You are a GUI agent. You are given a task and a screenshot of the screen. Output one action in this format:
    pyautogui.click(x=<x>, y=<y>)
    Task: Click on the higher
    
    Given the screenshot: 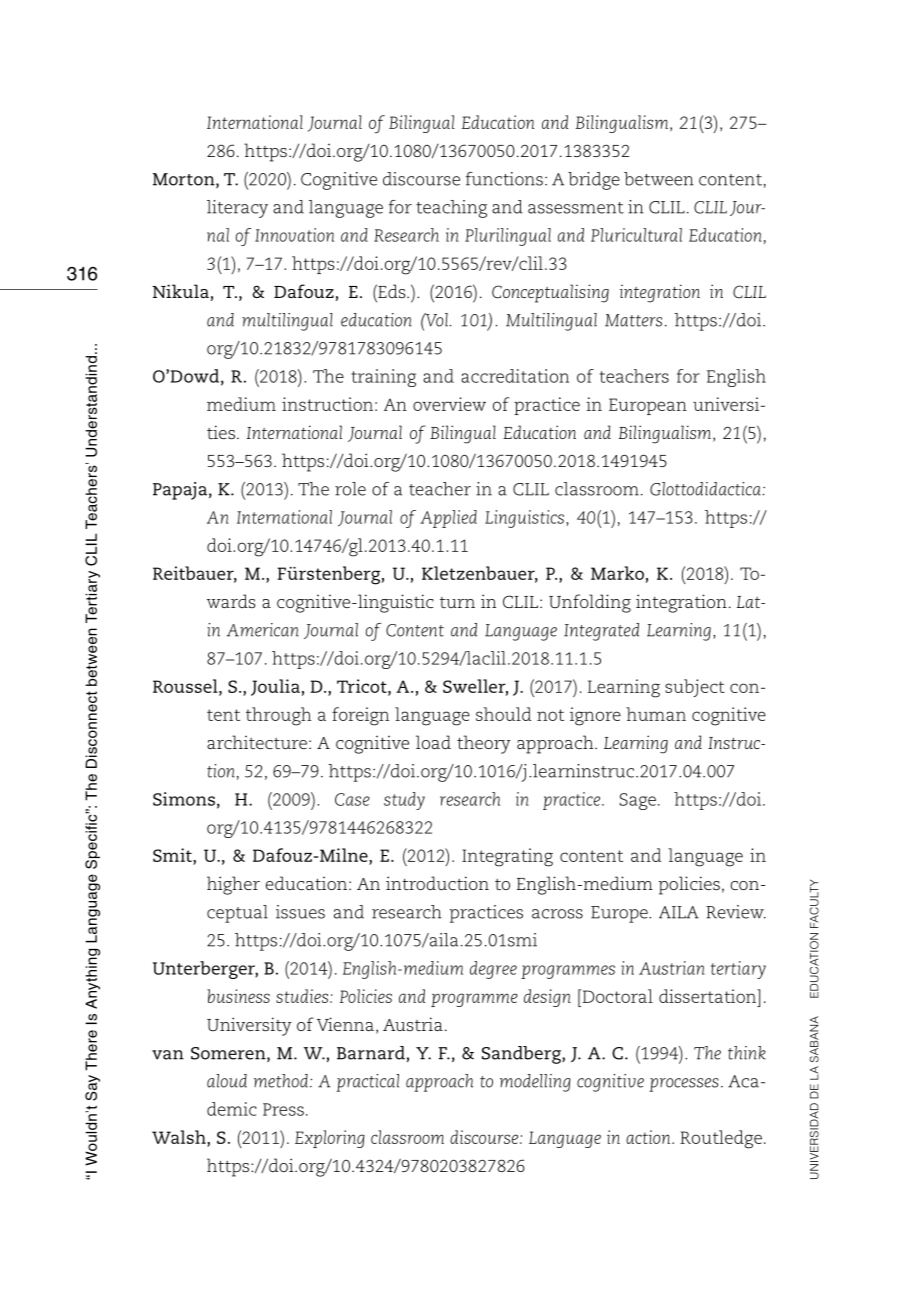 What is the action you would take?
    pyautogui.click(x=233, y=885)
